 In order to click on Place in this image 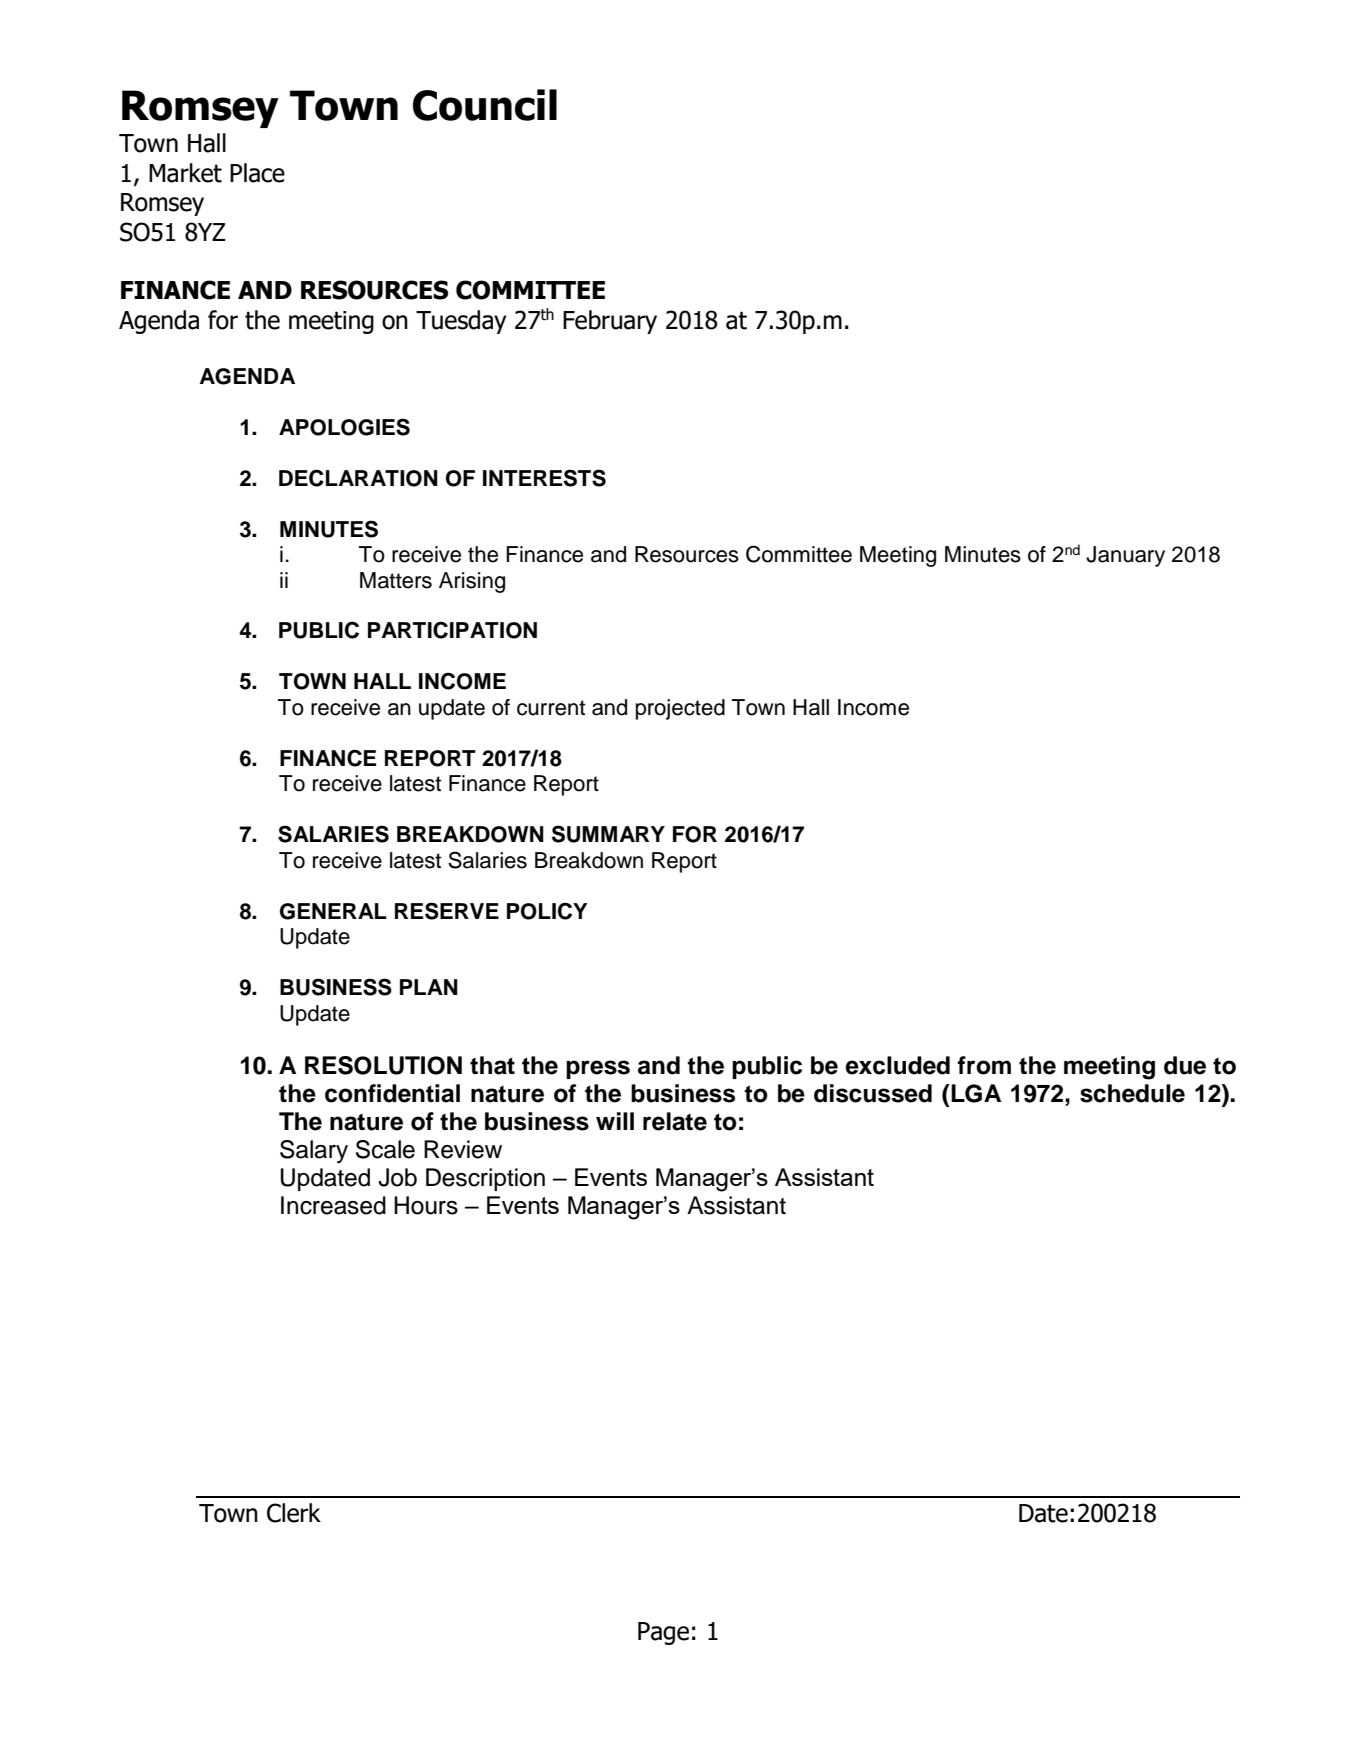, I will do `click(257, 173)`.
